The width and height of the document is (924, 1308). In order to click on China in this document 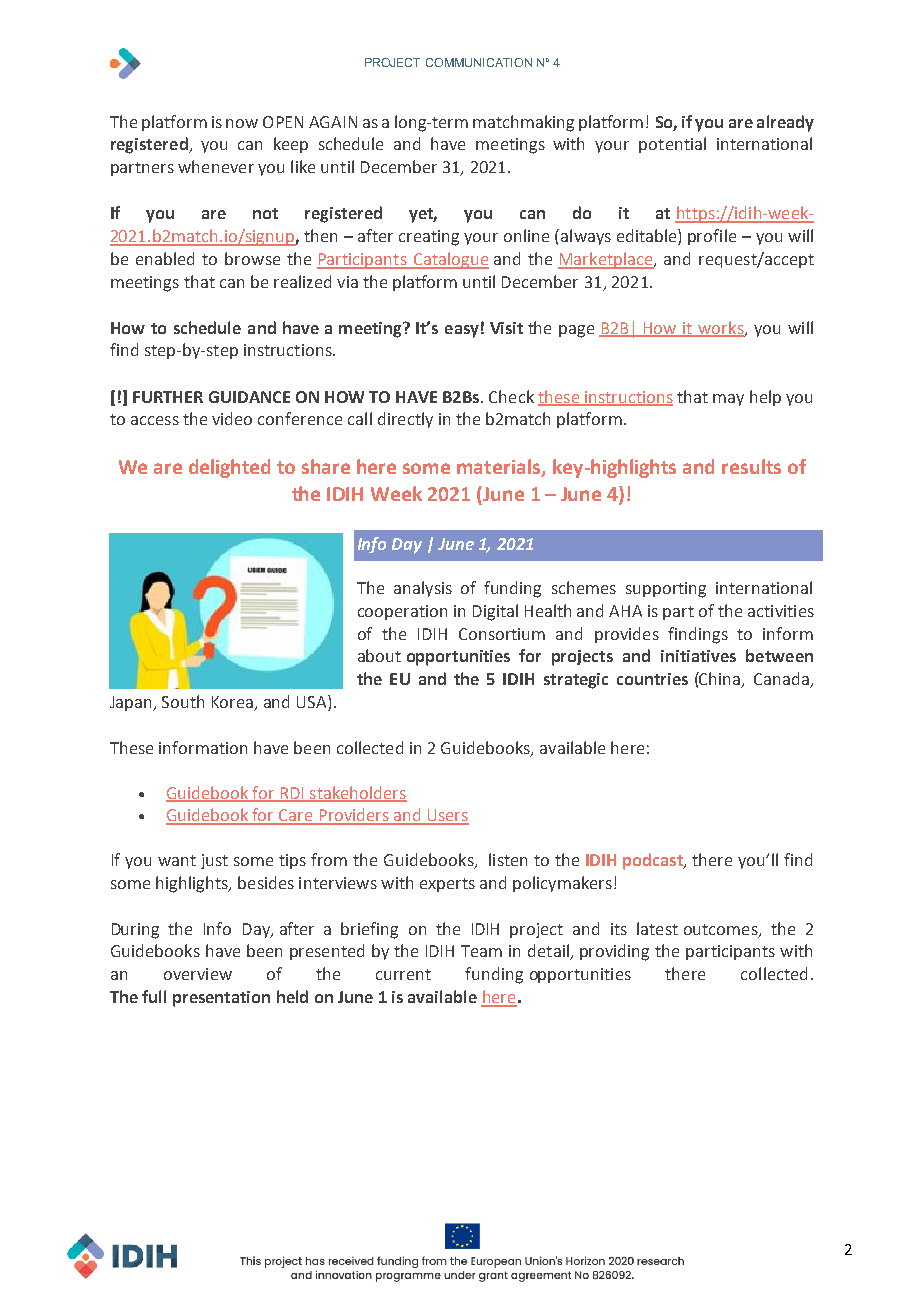, I will do `click(720, 680)`.
